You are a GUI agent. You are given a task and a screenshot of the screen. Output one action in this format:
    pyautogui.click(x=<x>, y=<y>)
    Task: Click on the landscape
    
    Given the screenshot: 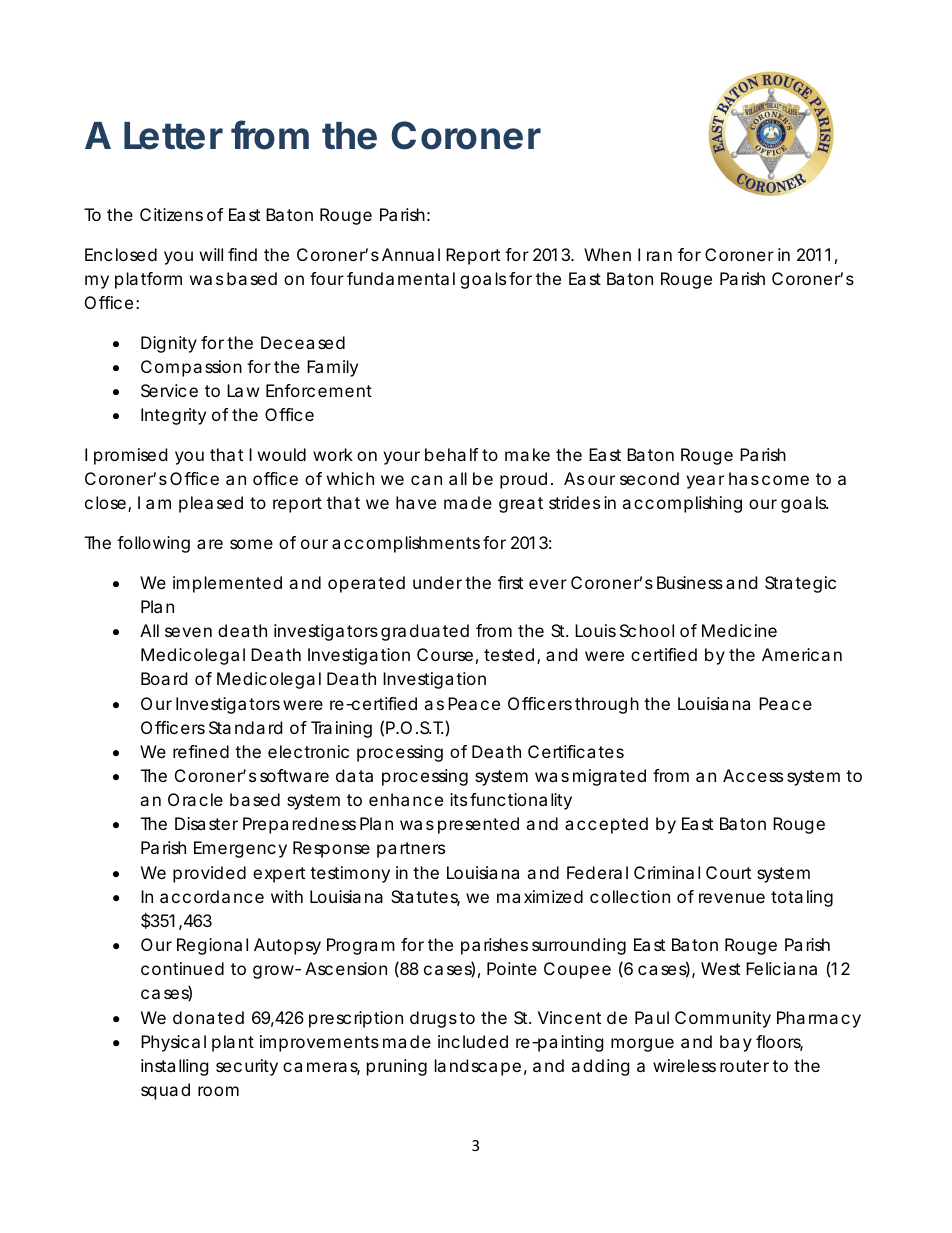 What is the action you would take?
    pyautogui.click(x=478, y=1067)
